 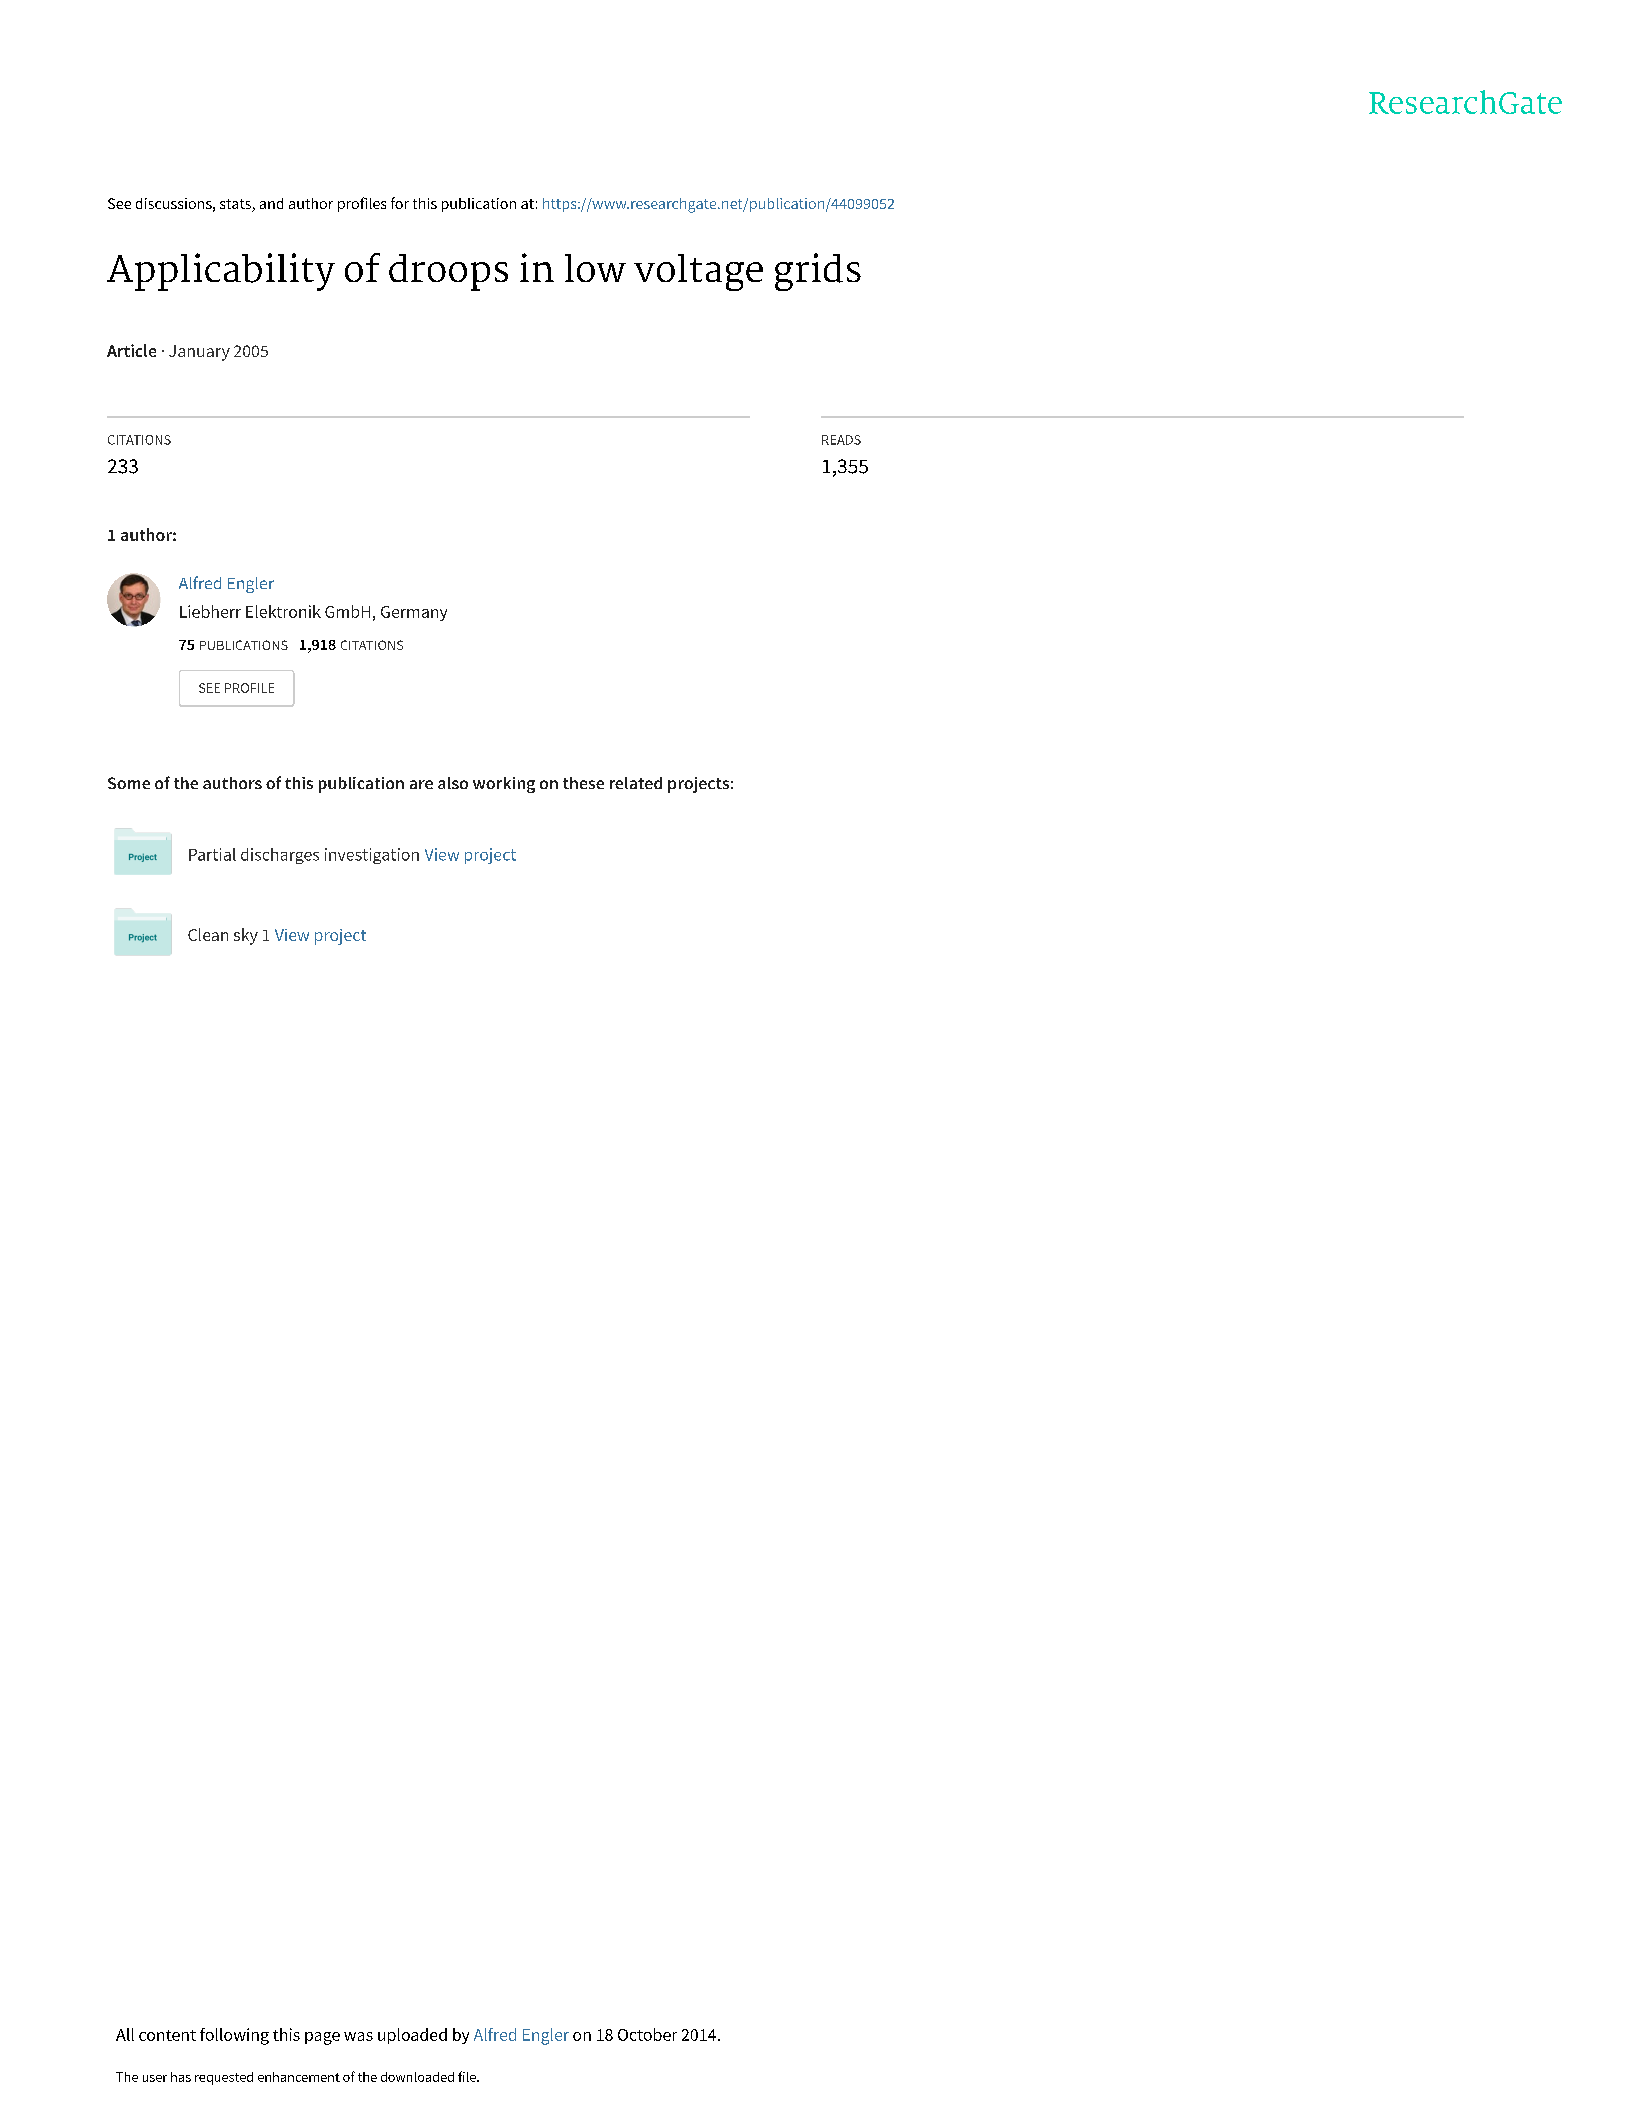 I want to click on uploaded, so click(x=412, y=2036).
